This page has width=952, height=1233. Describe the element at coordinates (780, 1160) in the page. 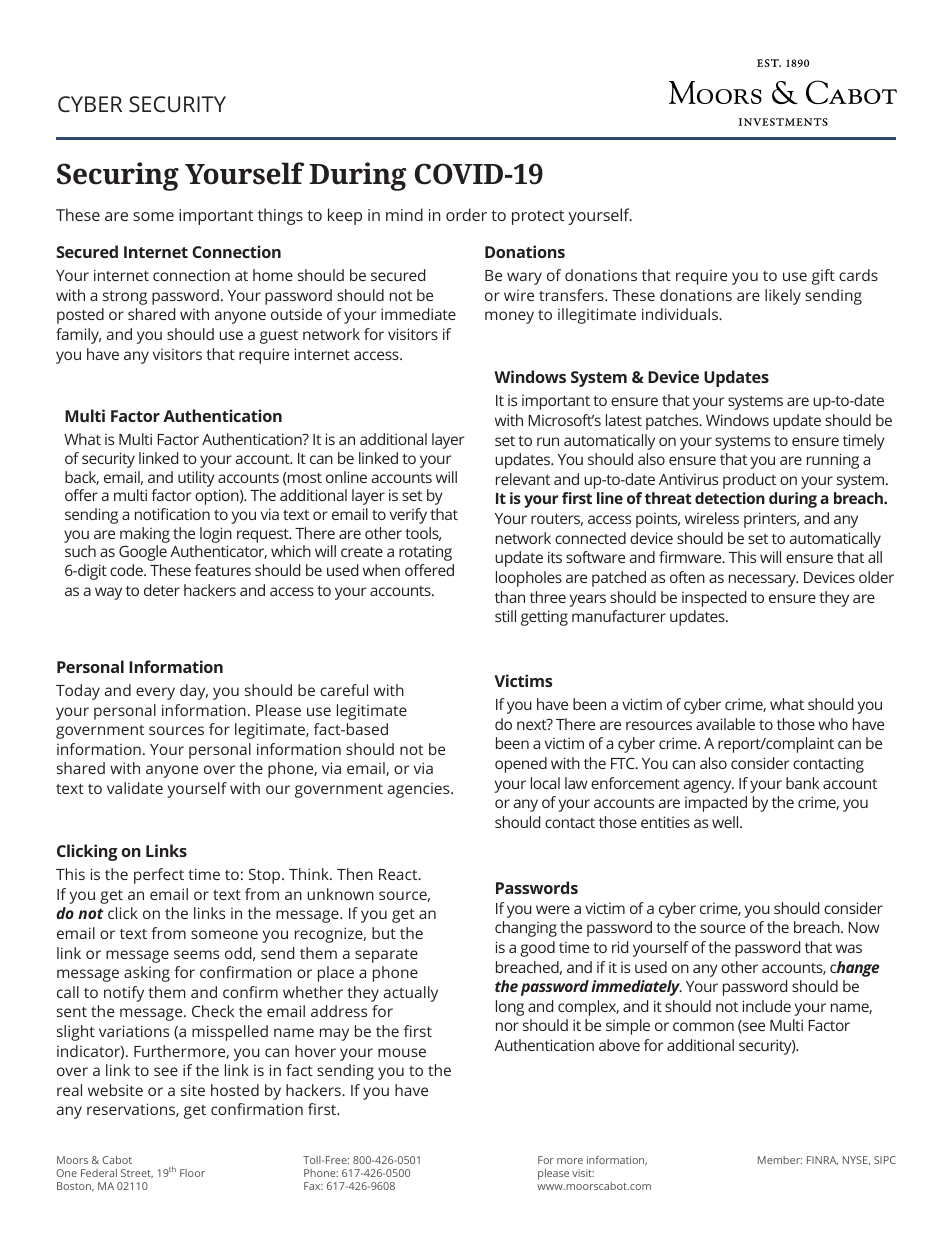

I see `Member` at that location.
